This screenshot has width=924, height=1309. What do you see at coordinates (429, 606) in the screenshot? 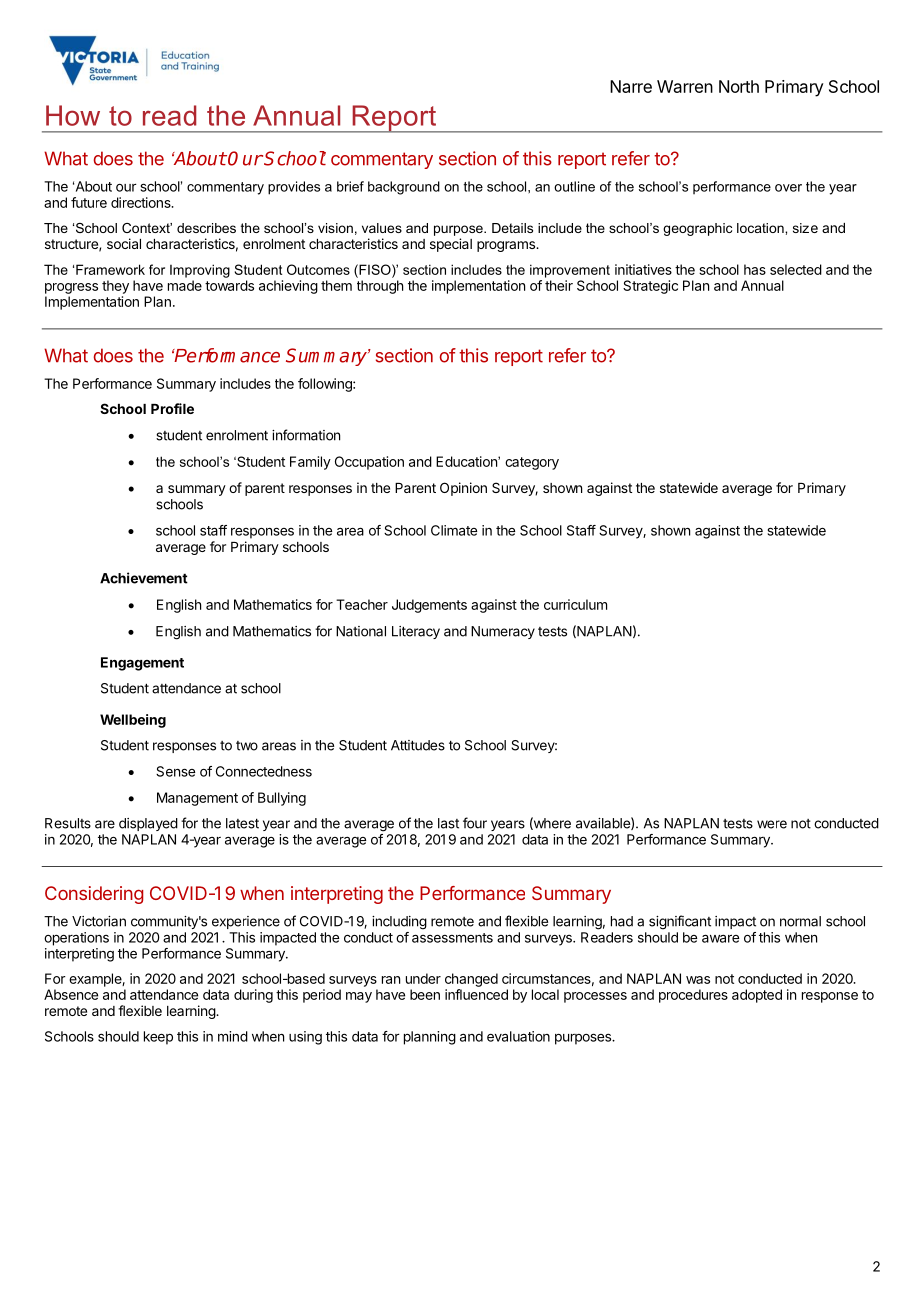
I see `Judgements` at bounding box center [429, 606].
